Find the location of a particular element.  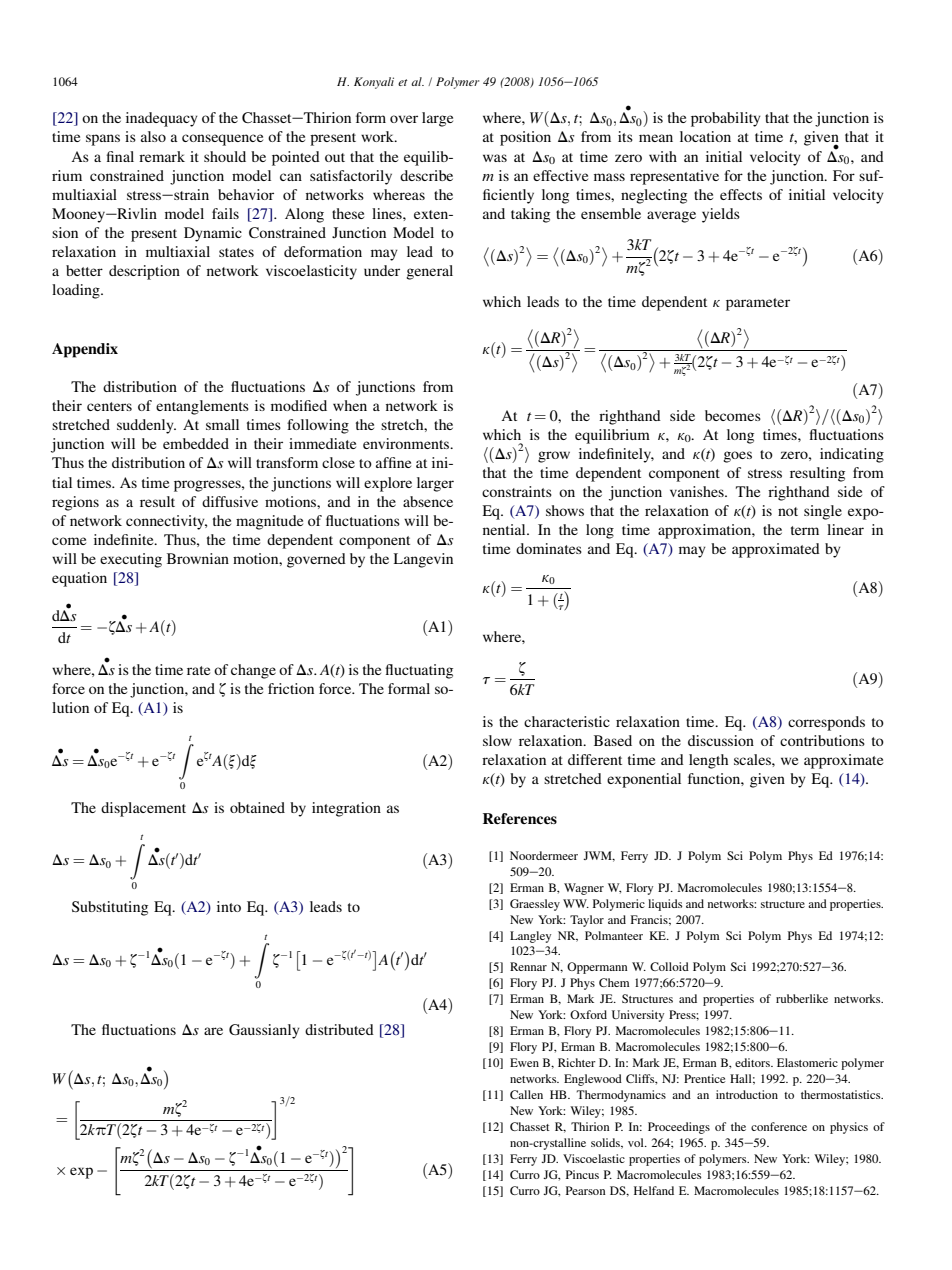

Callen is located at coordinates (526, 1094).
